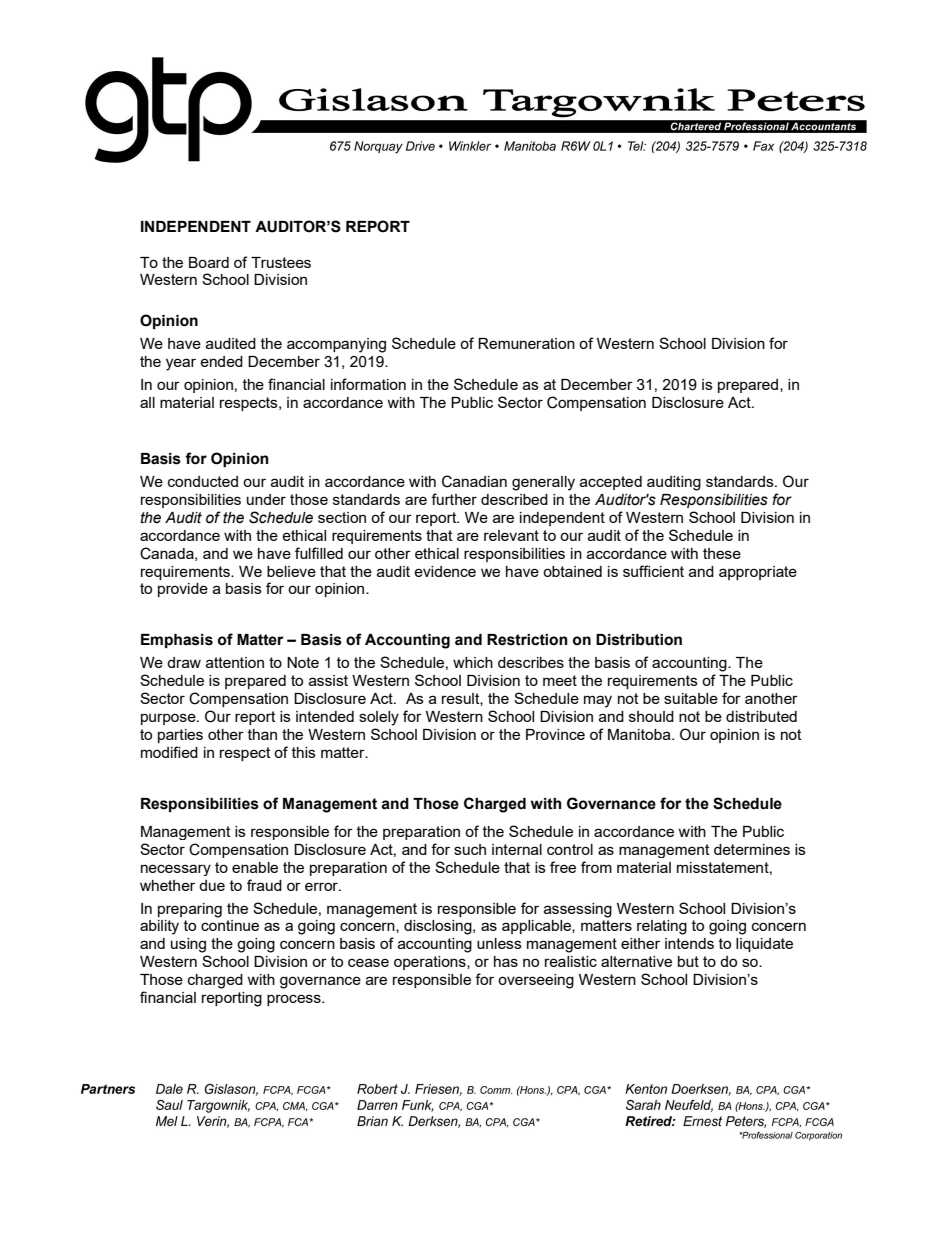 Image resolution: width=952 pixels, height=1233 pixels. Describe the element at coordinates (611, 483) in the screenshot. I see `accepted` at that location.
